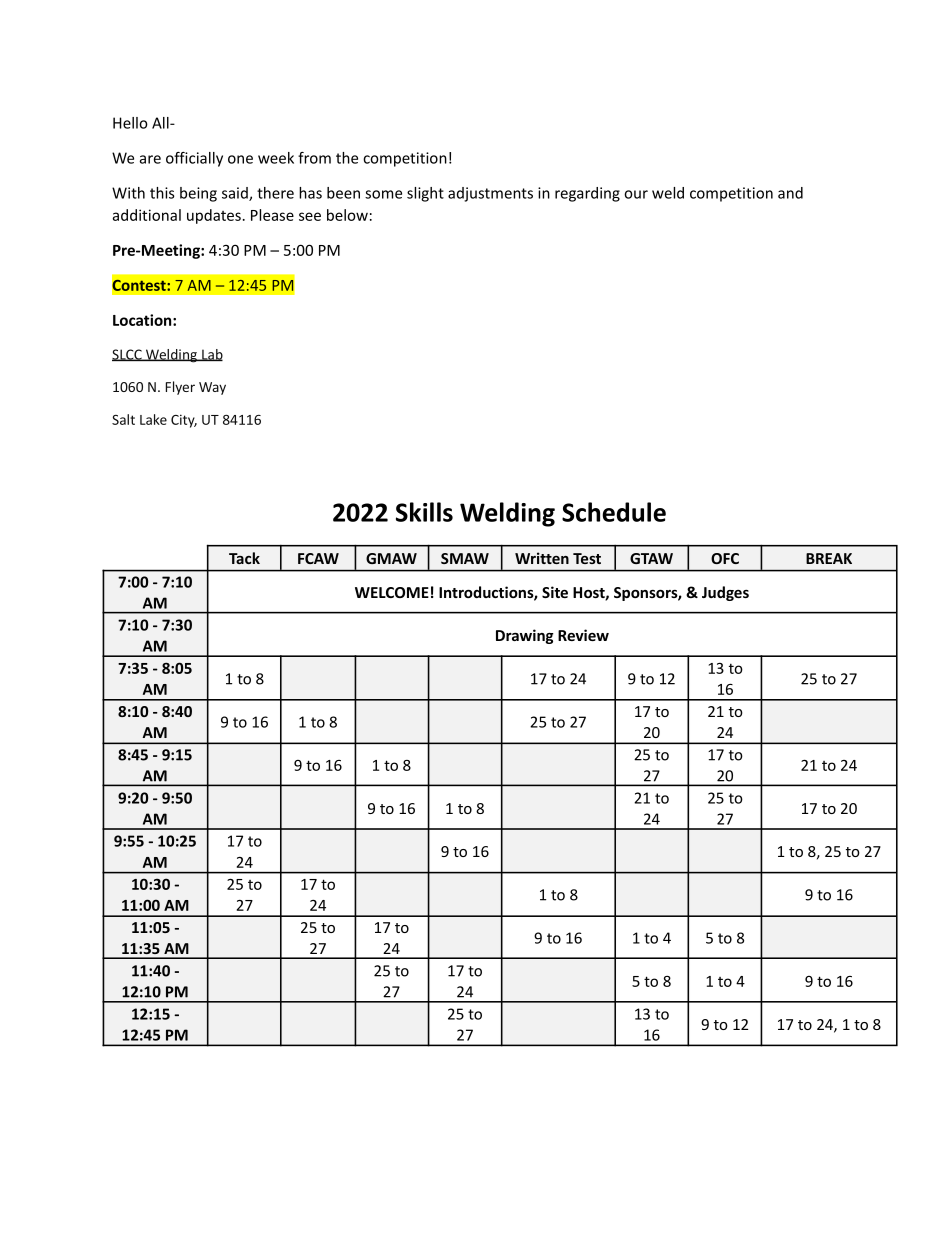  I want to click on and, so click(790, 193).
